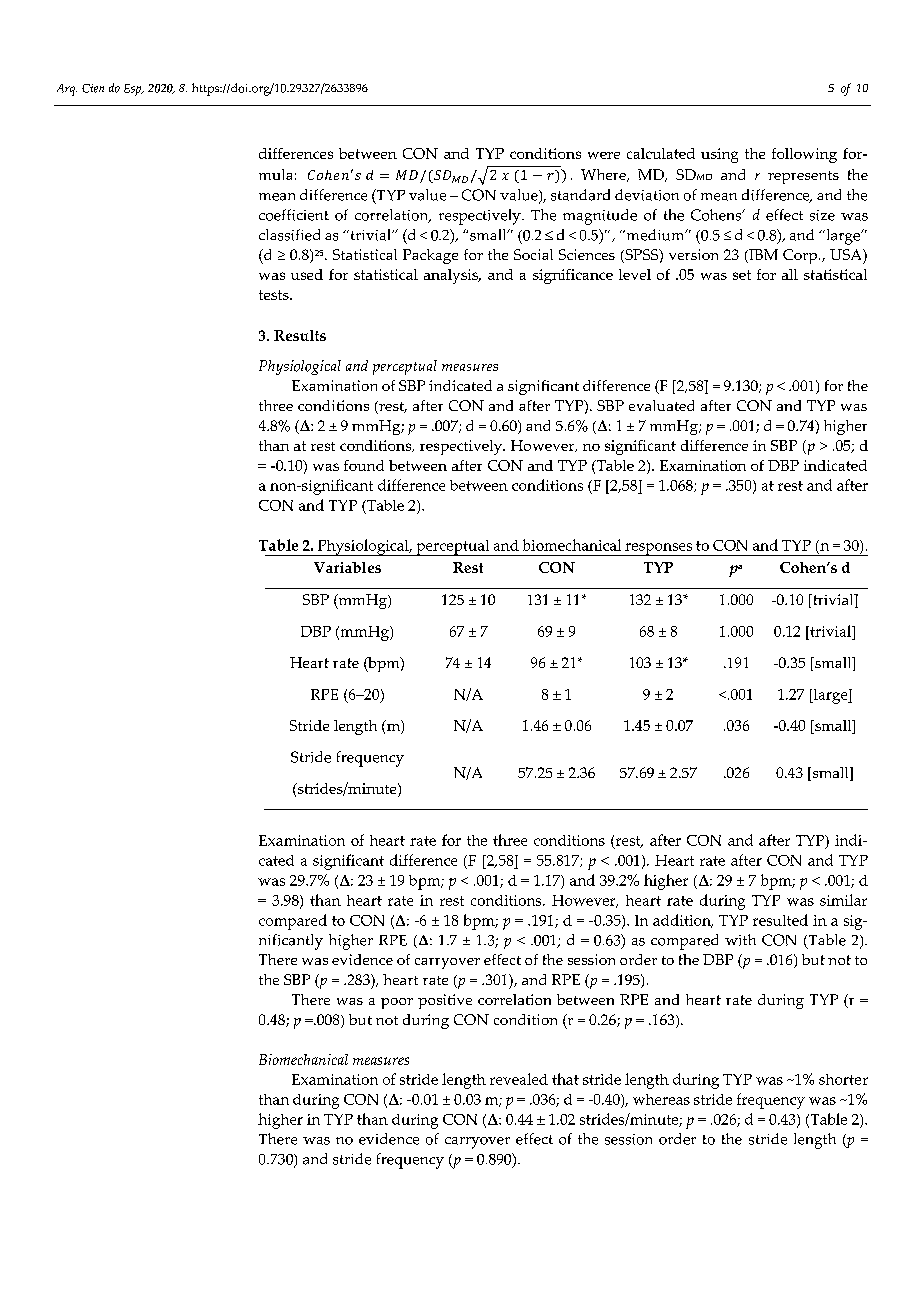 The image size is (924, 1308). What do you see at coordinates (397, 1003) in the image?
I see `poor` at bounding box center [397, 1003].
